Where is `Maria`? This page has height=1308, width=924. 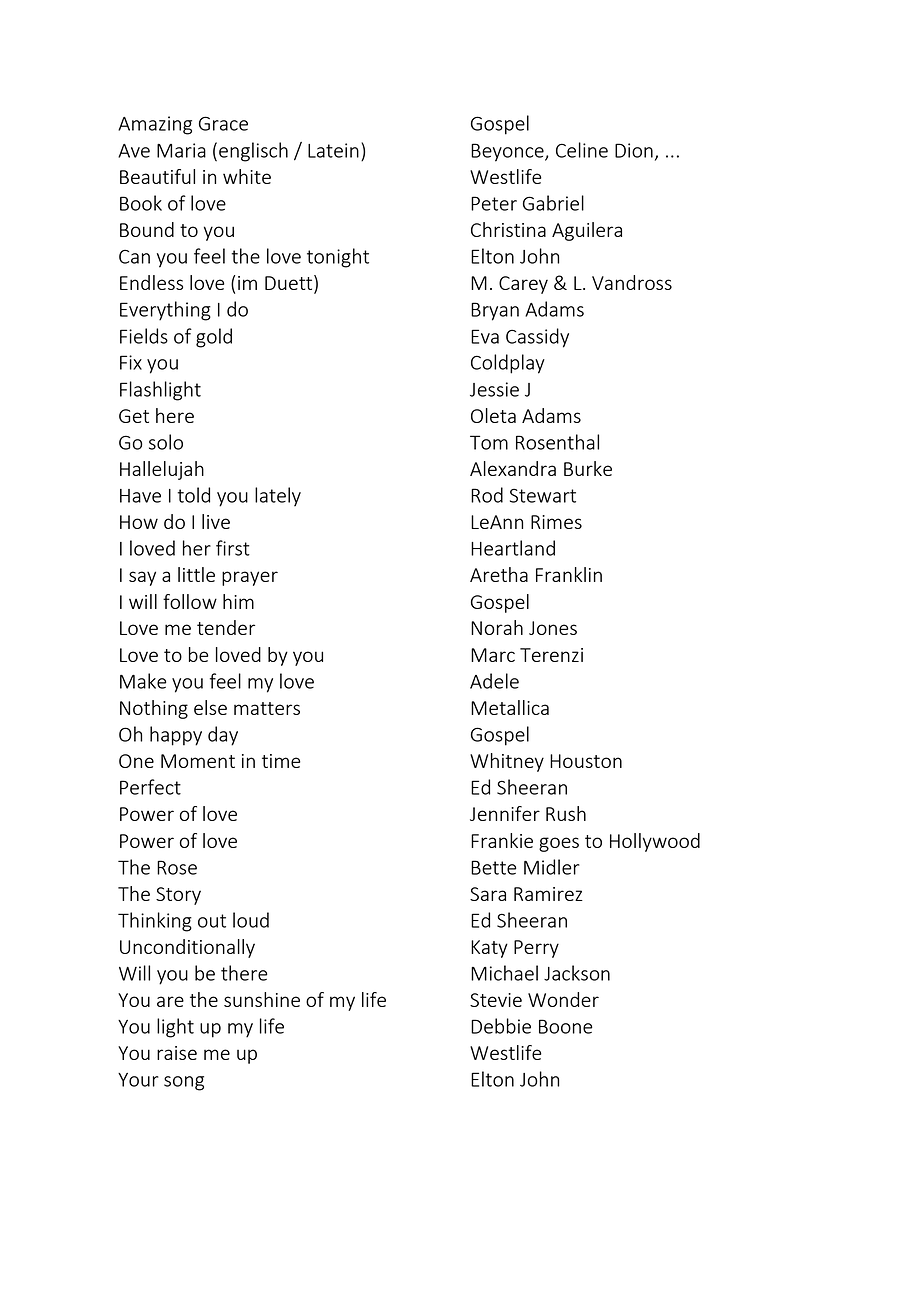 Maria is located at coordinates (181, 150).
